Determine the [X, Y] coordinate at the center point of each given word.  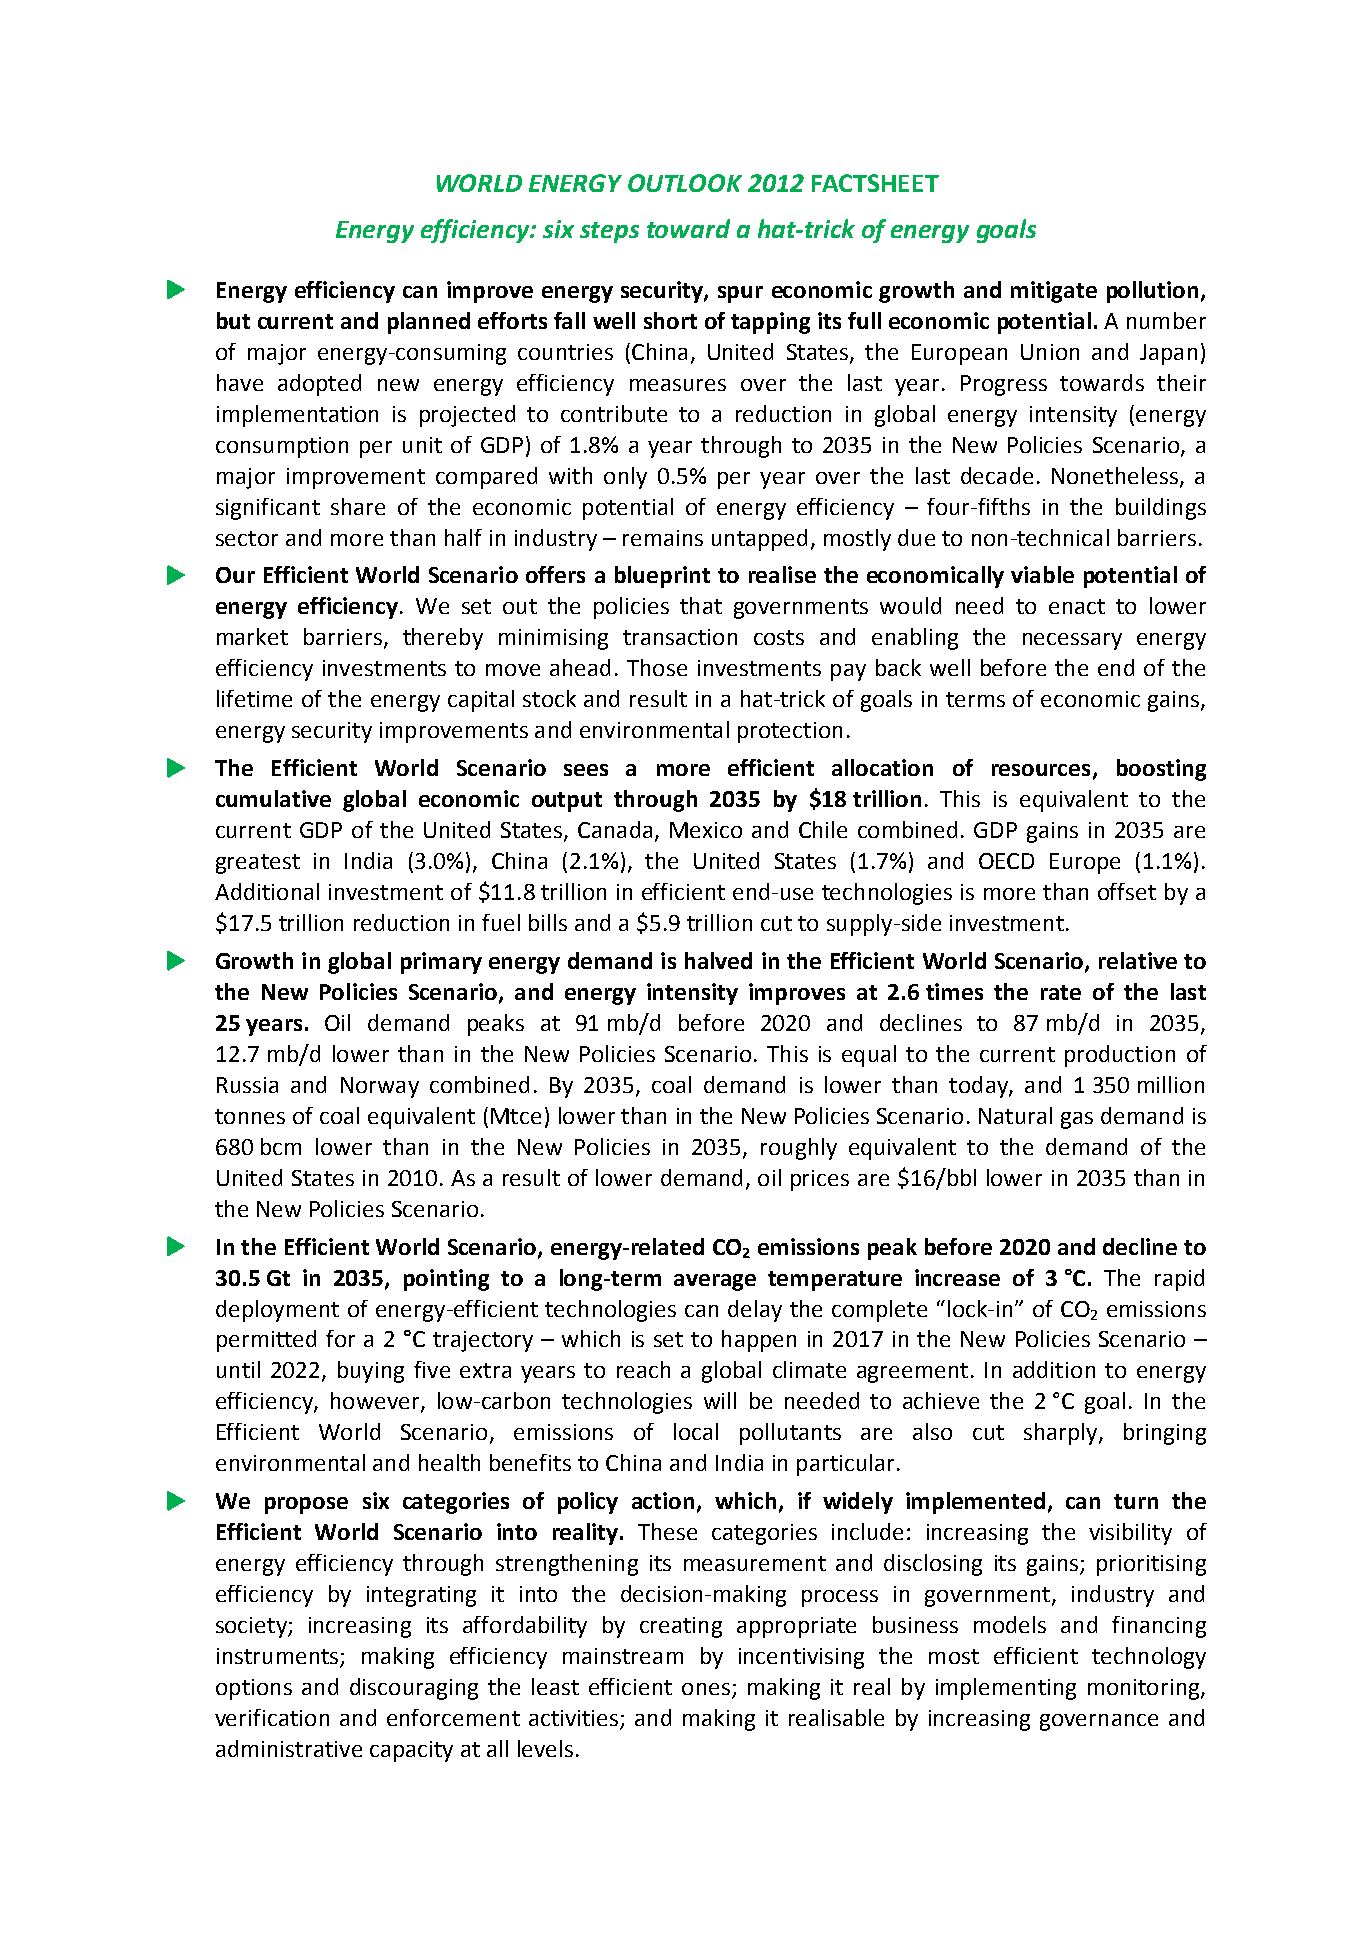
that [701, 605]
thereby [443, 639]
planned [429, 323]
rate [1061, 992]
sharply [1062, 1434]
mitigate [1054, 292]
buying [371, 1372]
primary [441, 963]
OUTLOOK [685, 183]
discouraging [414, 1689]
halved [718, 960]
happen [759, 1341]
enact [1077, 606]
